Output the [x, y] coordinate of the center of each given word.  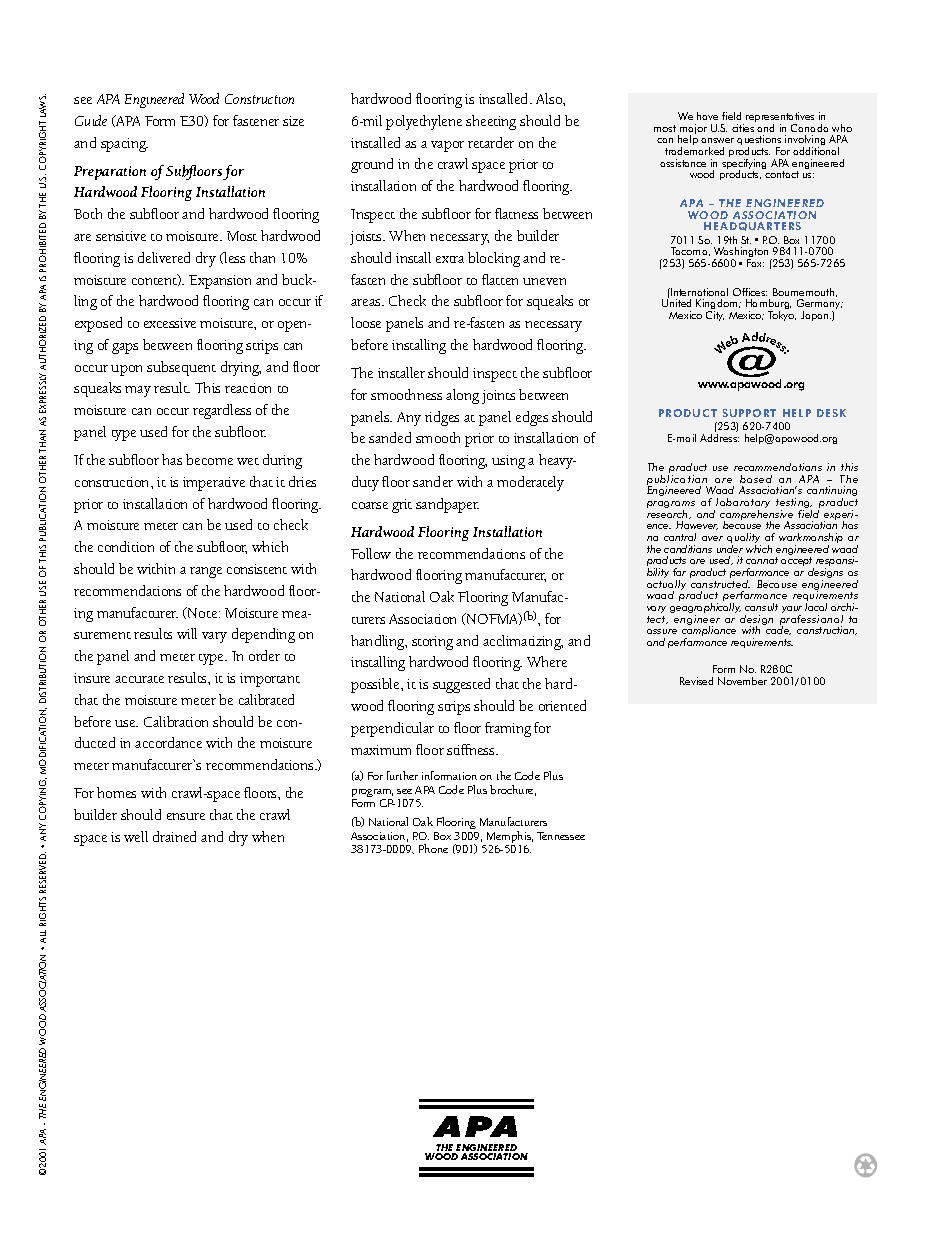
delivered [164, 257]
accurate [139, 679]
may [138, 391]
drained [174, 836]
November [742, 681]
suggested [461, 685]
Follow [371, 553]
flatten [500, 279]
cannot [762, 560]
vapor [447, 146]
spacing [124, 145]
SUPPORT [749, 413]
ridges [442, 418]
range [206, 572]
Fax [755, 263]
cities [743, 128]
